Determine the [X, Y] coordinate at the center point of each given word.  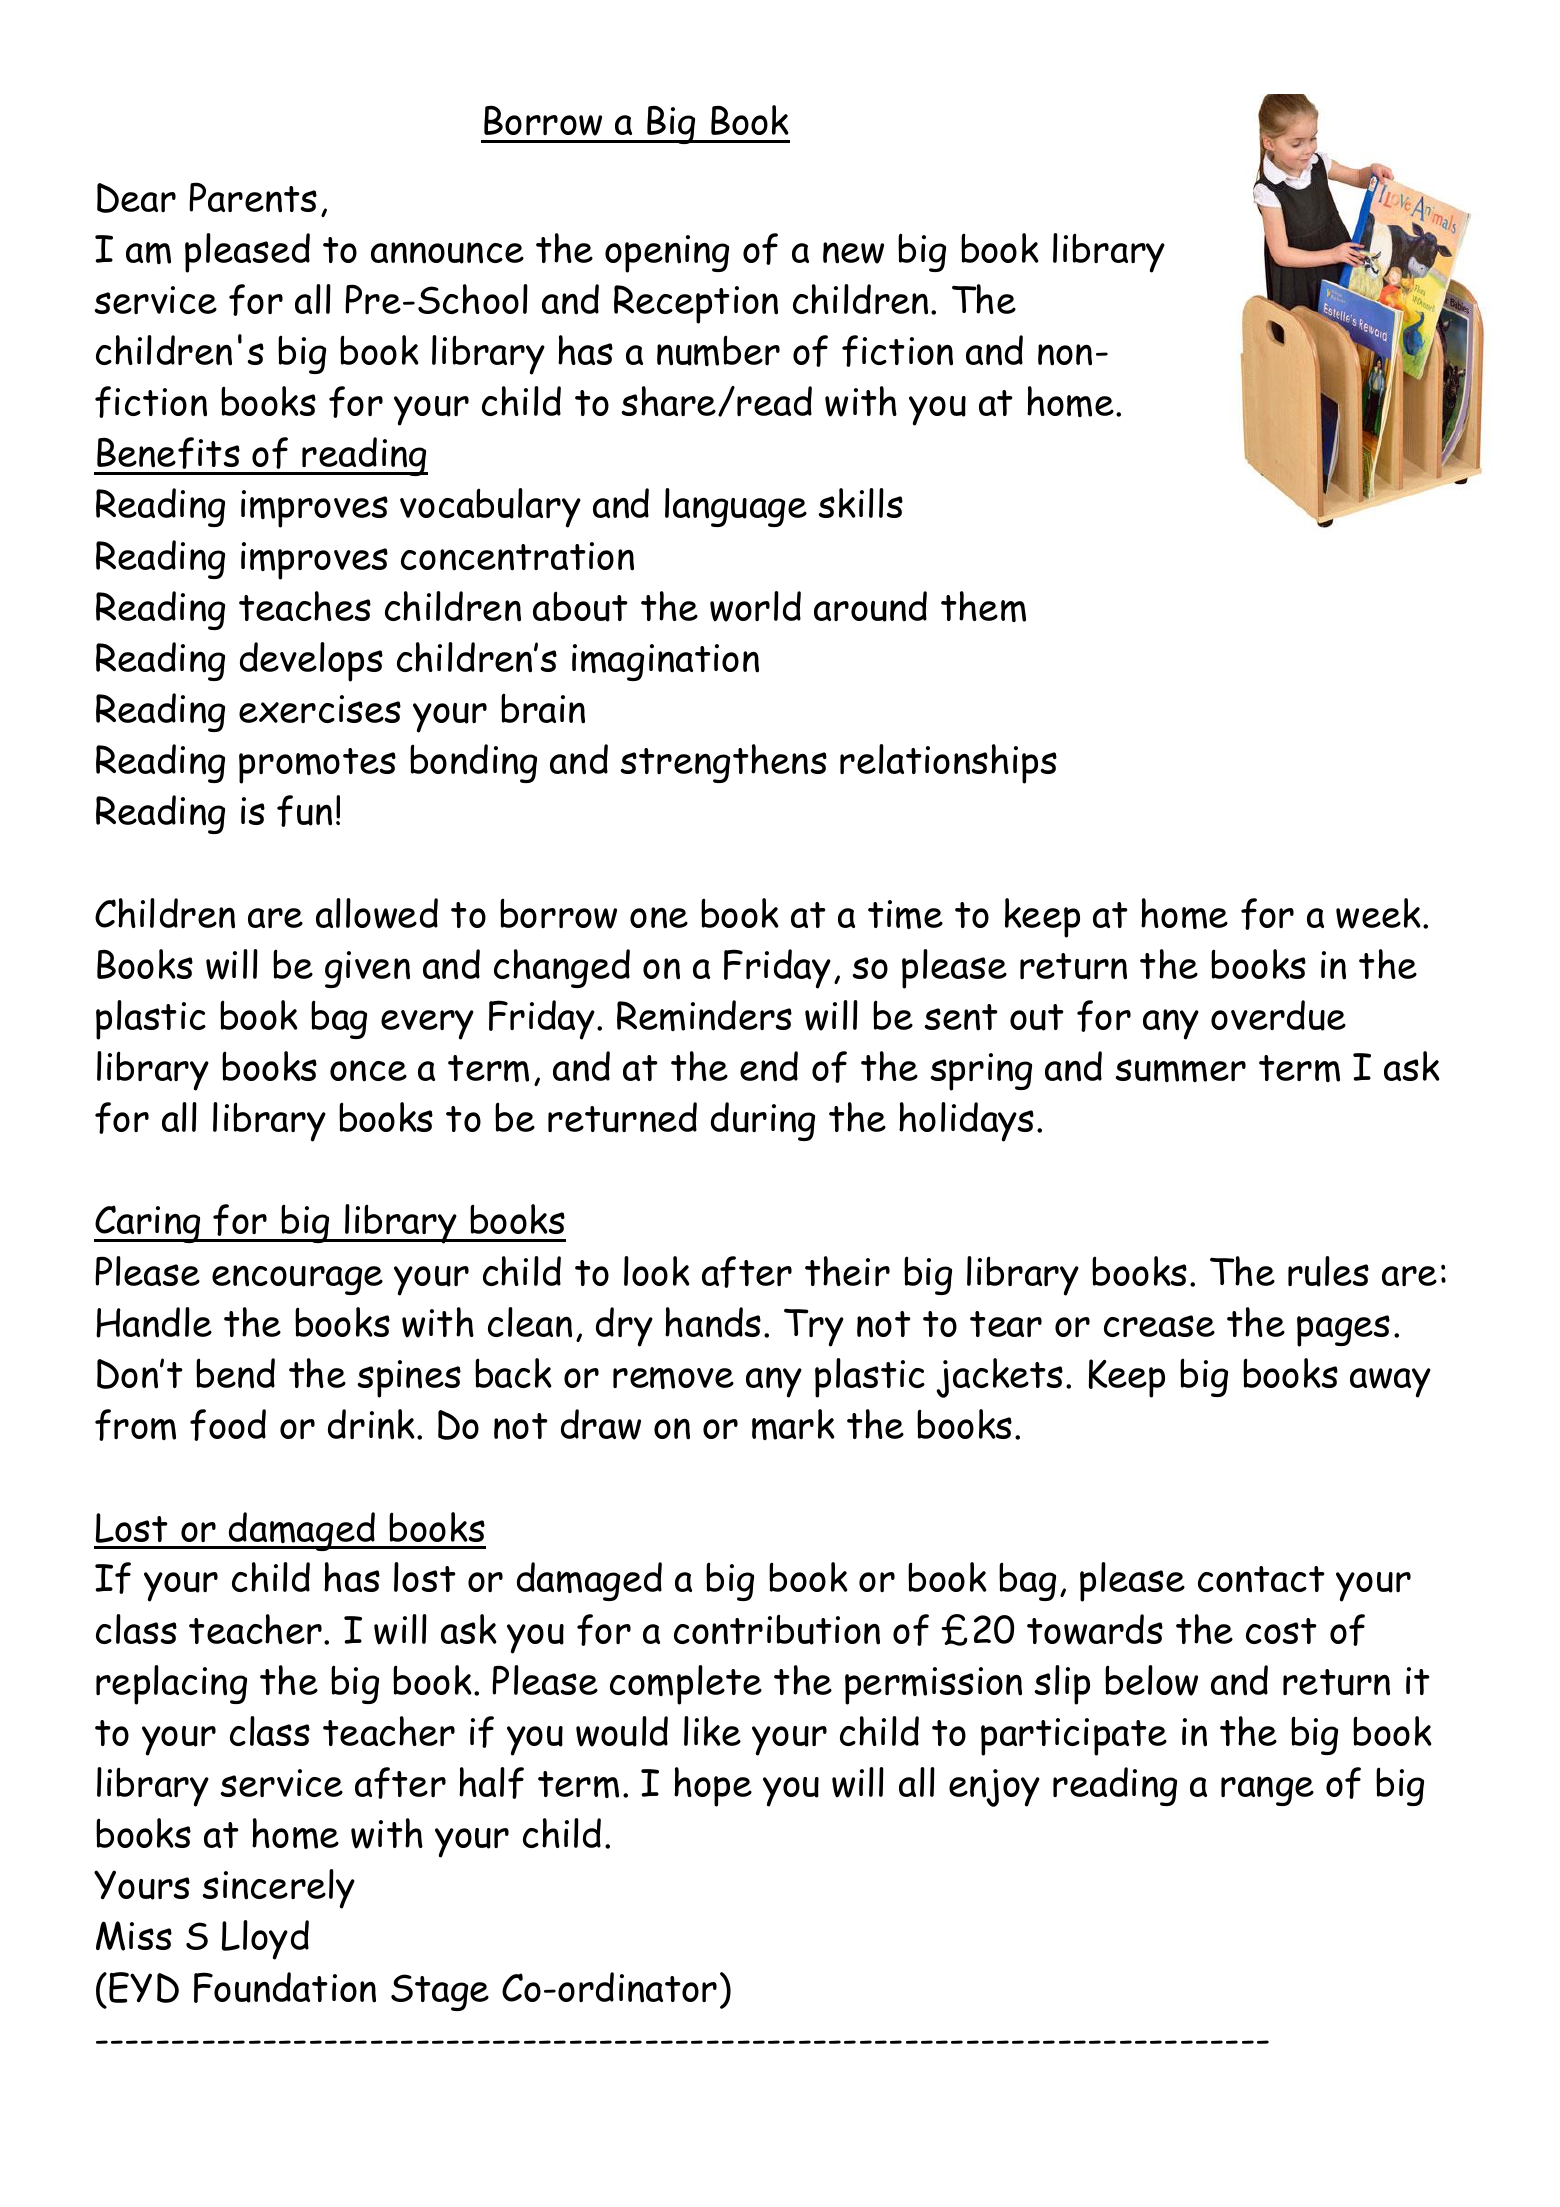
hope [713, 1787]
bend [235, 1373]
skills [860, 503]
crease [1159, 1326]
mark [793, 1424]
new [853, 253]
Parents [253, 197]
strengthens [723, 763]
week [1378, 913]
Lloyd [265, 1940]
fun [304, 811]
